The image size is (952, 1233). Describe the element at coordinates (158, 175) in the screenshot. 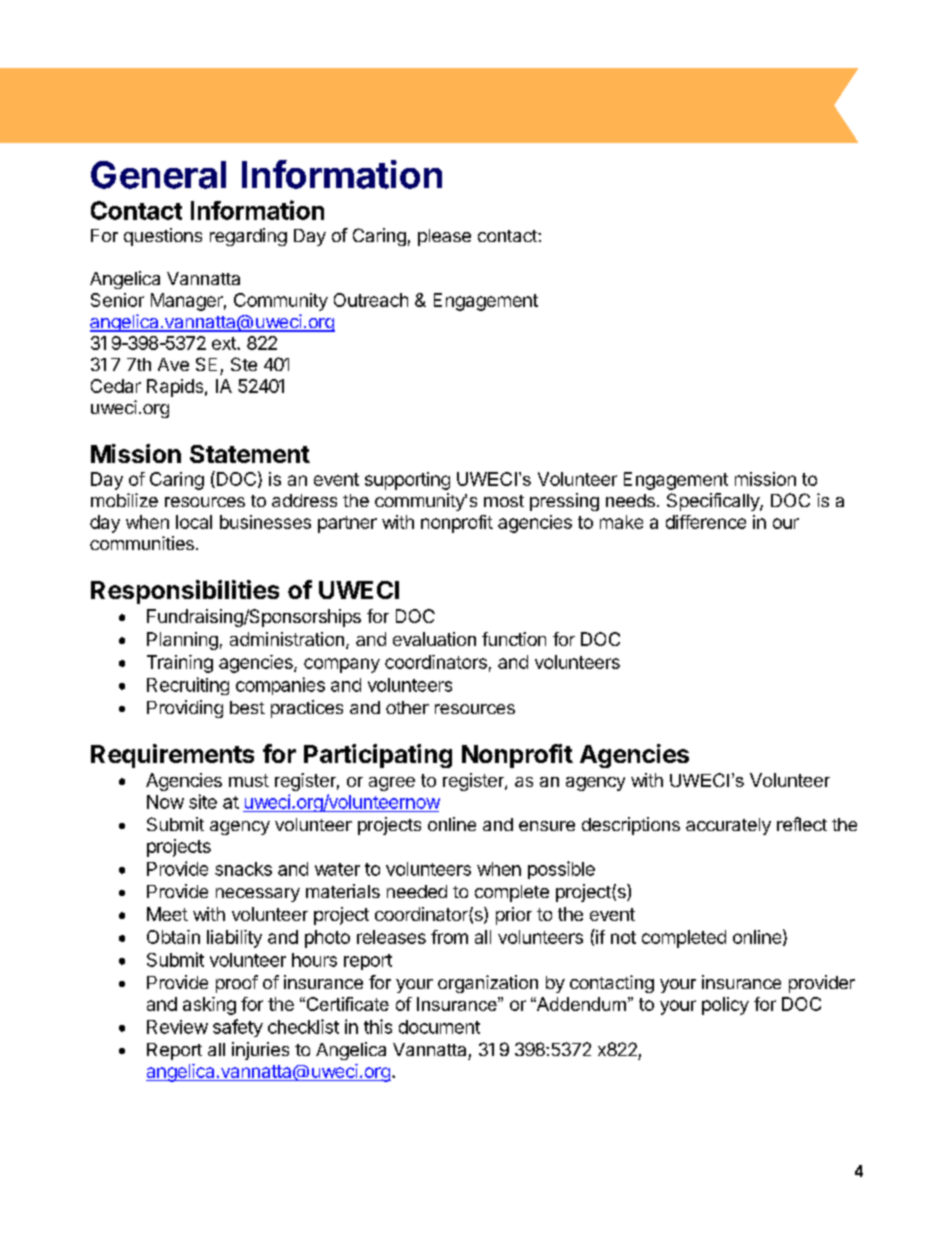

I see `General` at that location.
